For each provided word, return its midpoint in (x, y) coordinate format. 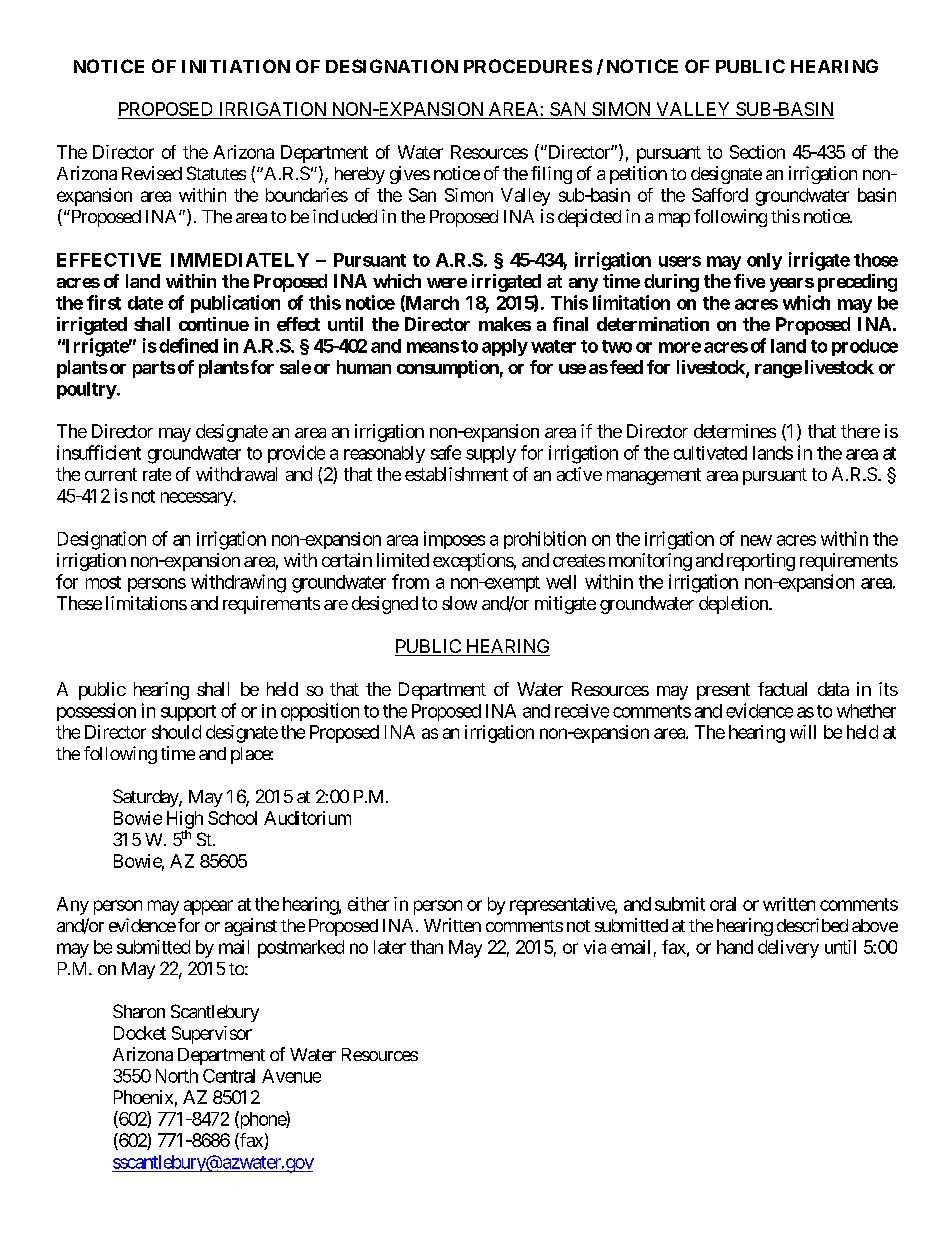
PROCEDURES (528, 66)
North (177, 1076)
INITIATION (236, 66)
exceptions (473, 562)
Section (757, 152)
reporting (761, 562)
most (103, 582)
